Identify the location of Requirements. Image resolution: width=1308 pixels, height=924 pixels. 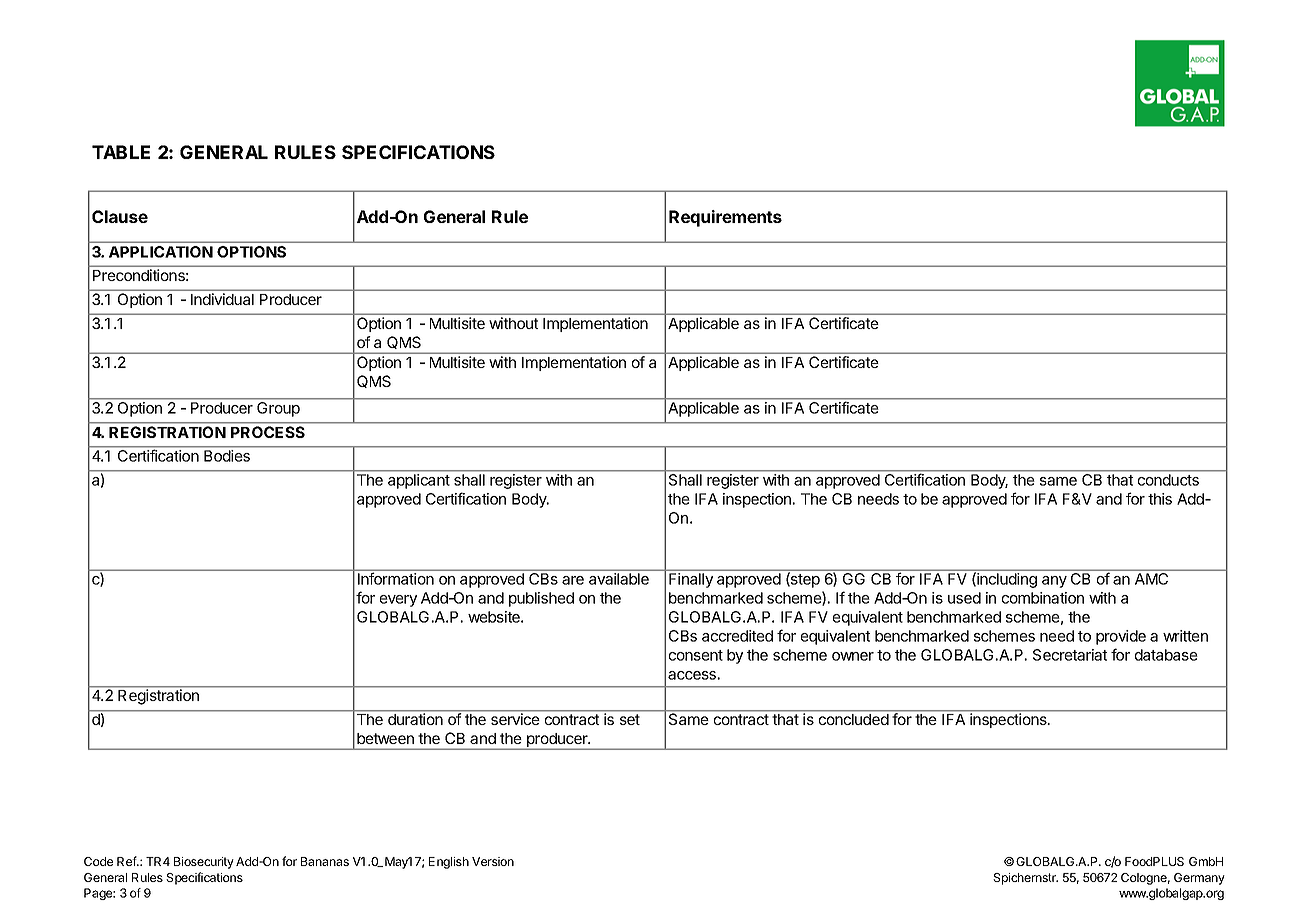
(725, 218).
